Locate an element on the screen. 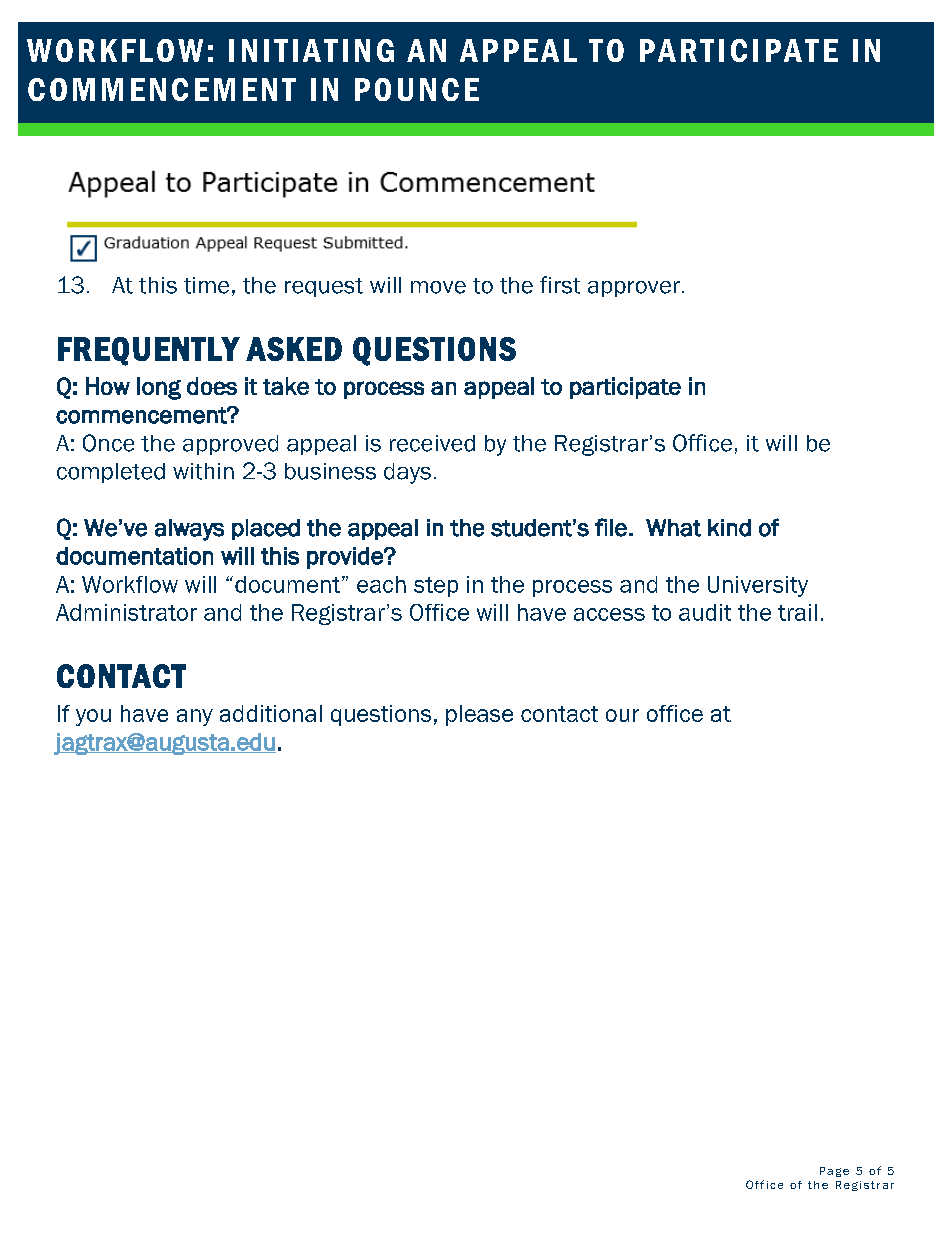 Image resolution: width=952 pixels, height=1233 pixels. INITIATING is located at coordinates (311, 50).
